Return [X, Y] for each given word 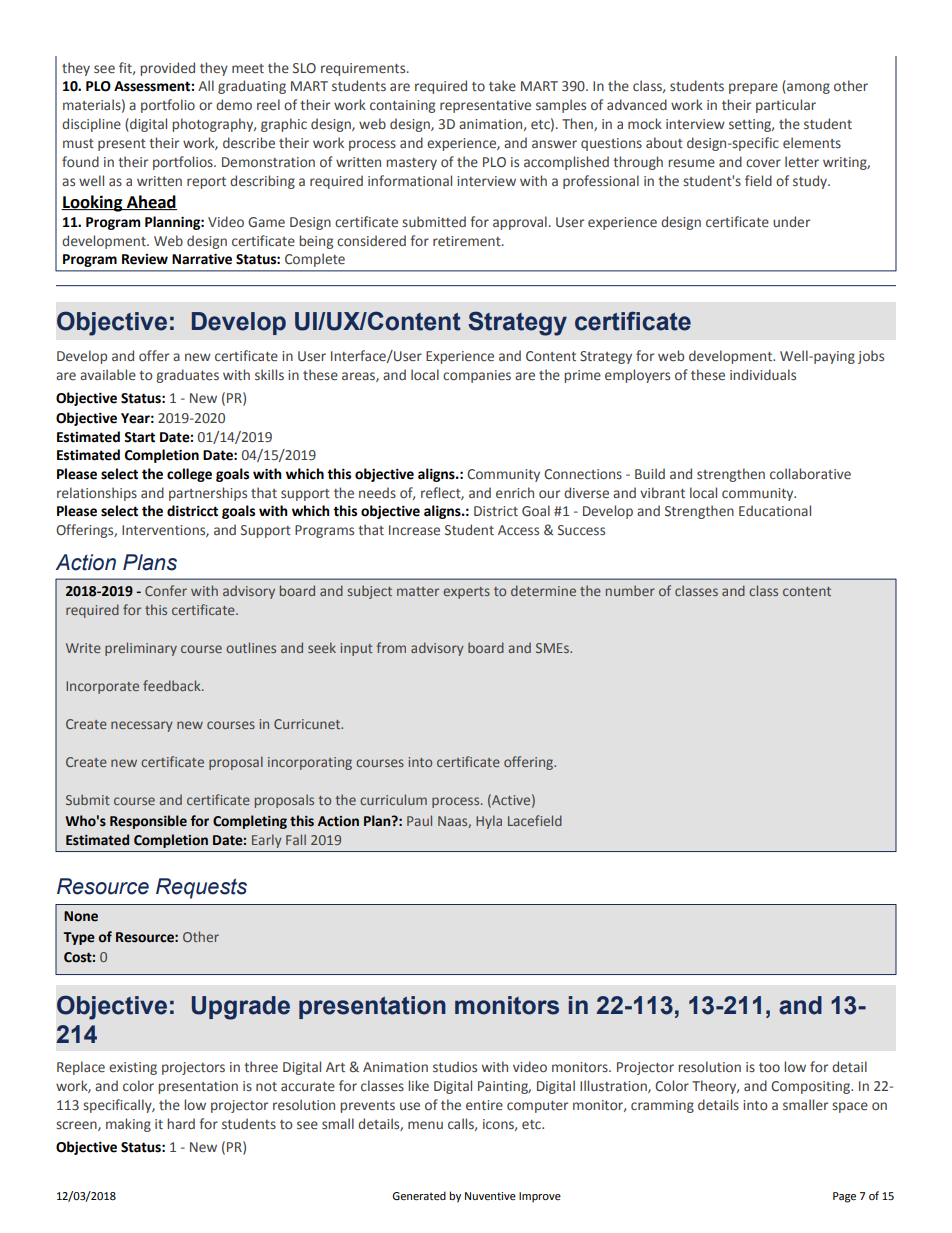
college [189, 475]
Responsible [148, 822]
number [630, 590]
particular [786, 106]
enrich [515, 493]
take [502, 86]
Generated [419, 1195]
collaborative [810, 473]
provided [167, 69]
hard [181, 1123]
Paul [419, 820]
